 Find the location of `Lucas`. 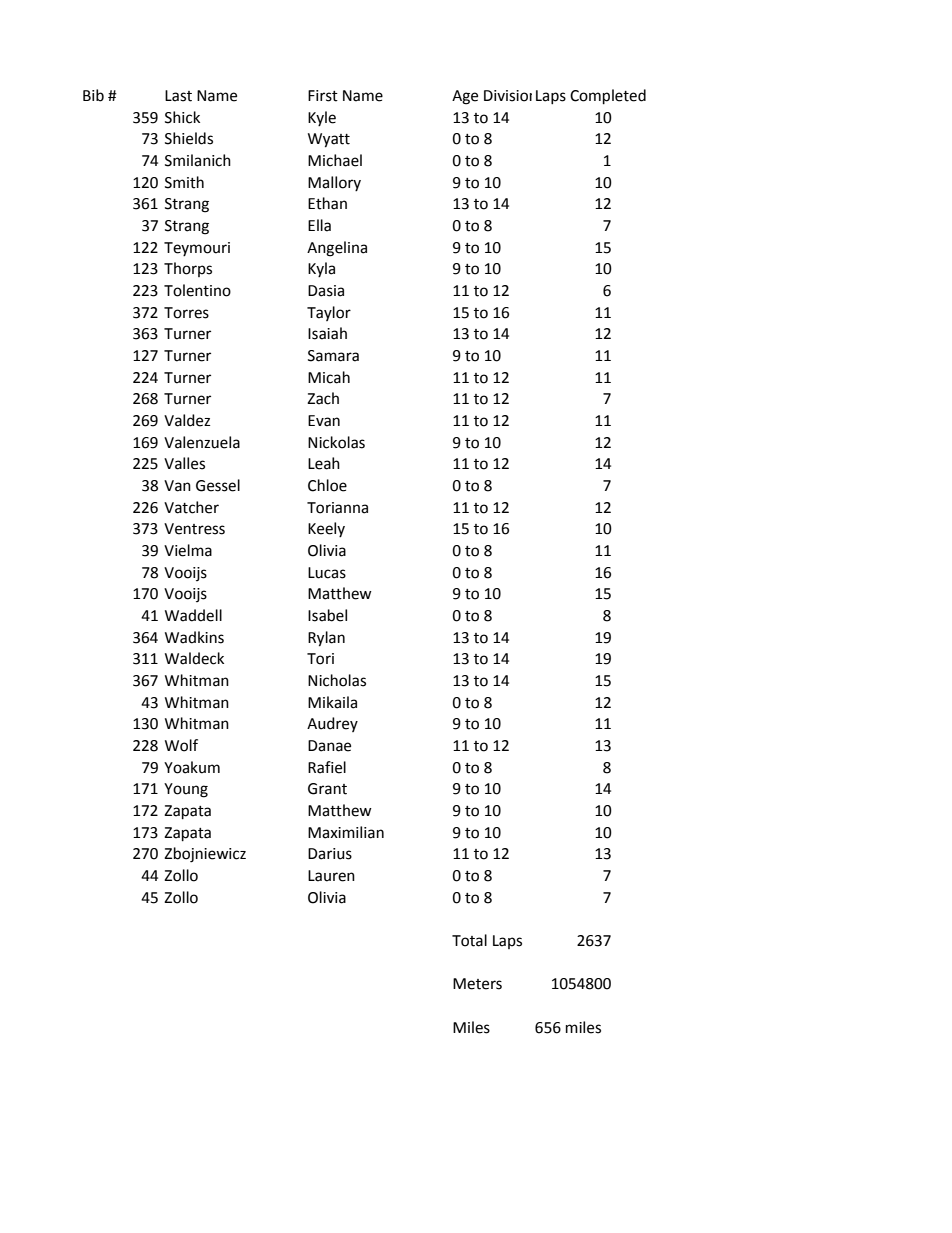

Lucas is located at coordinates (327, 573).
